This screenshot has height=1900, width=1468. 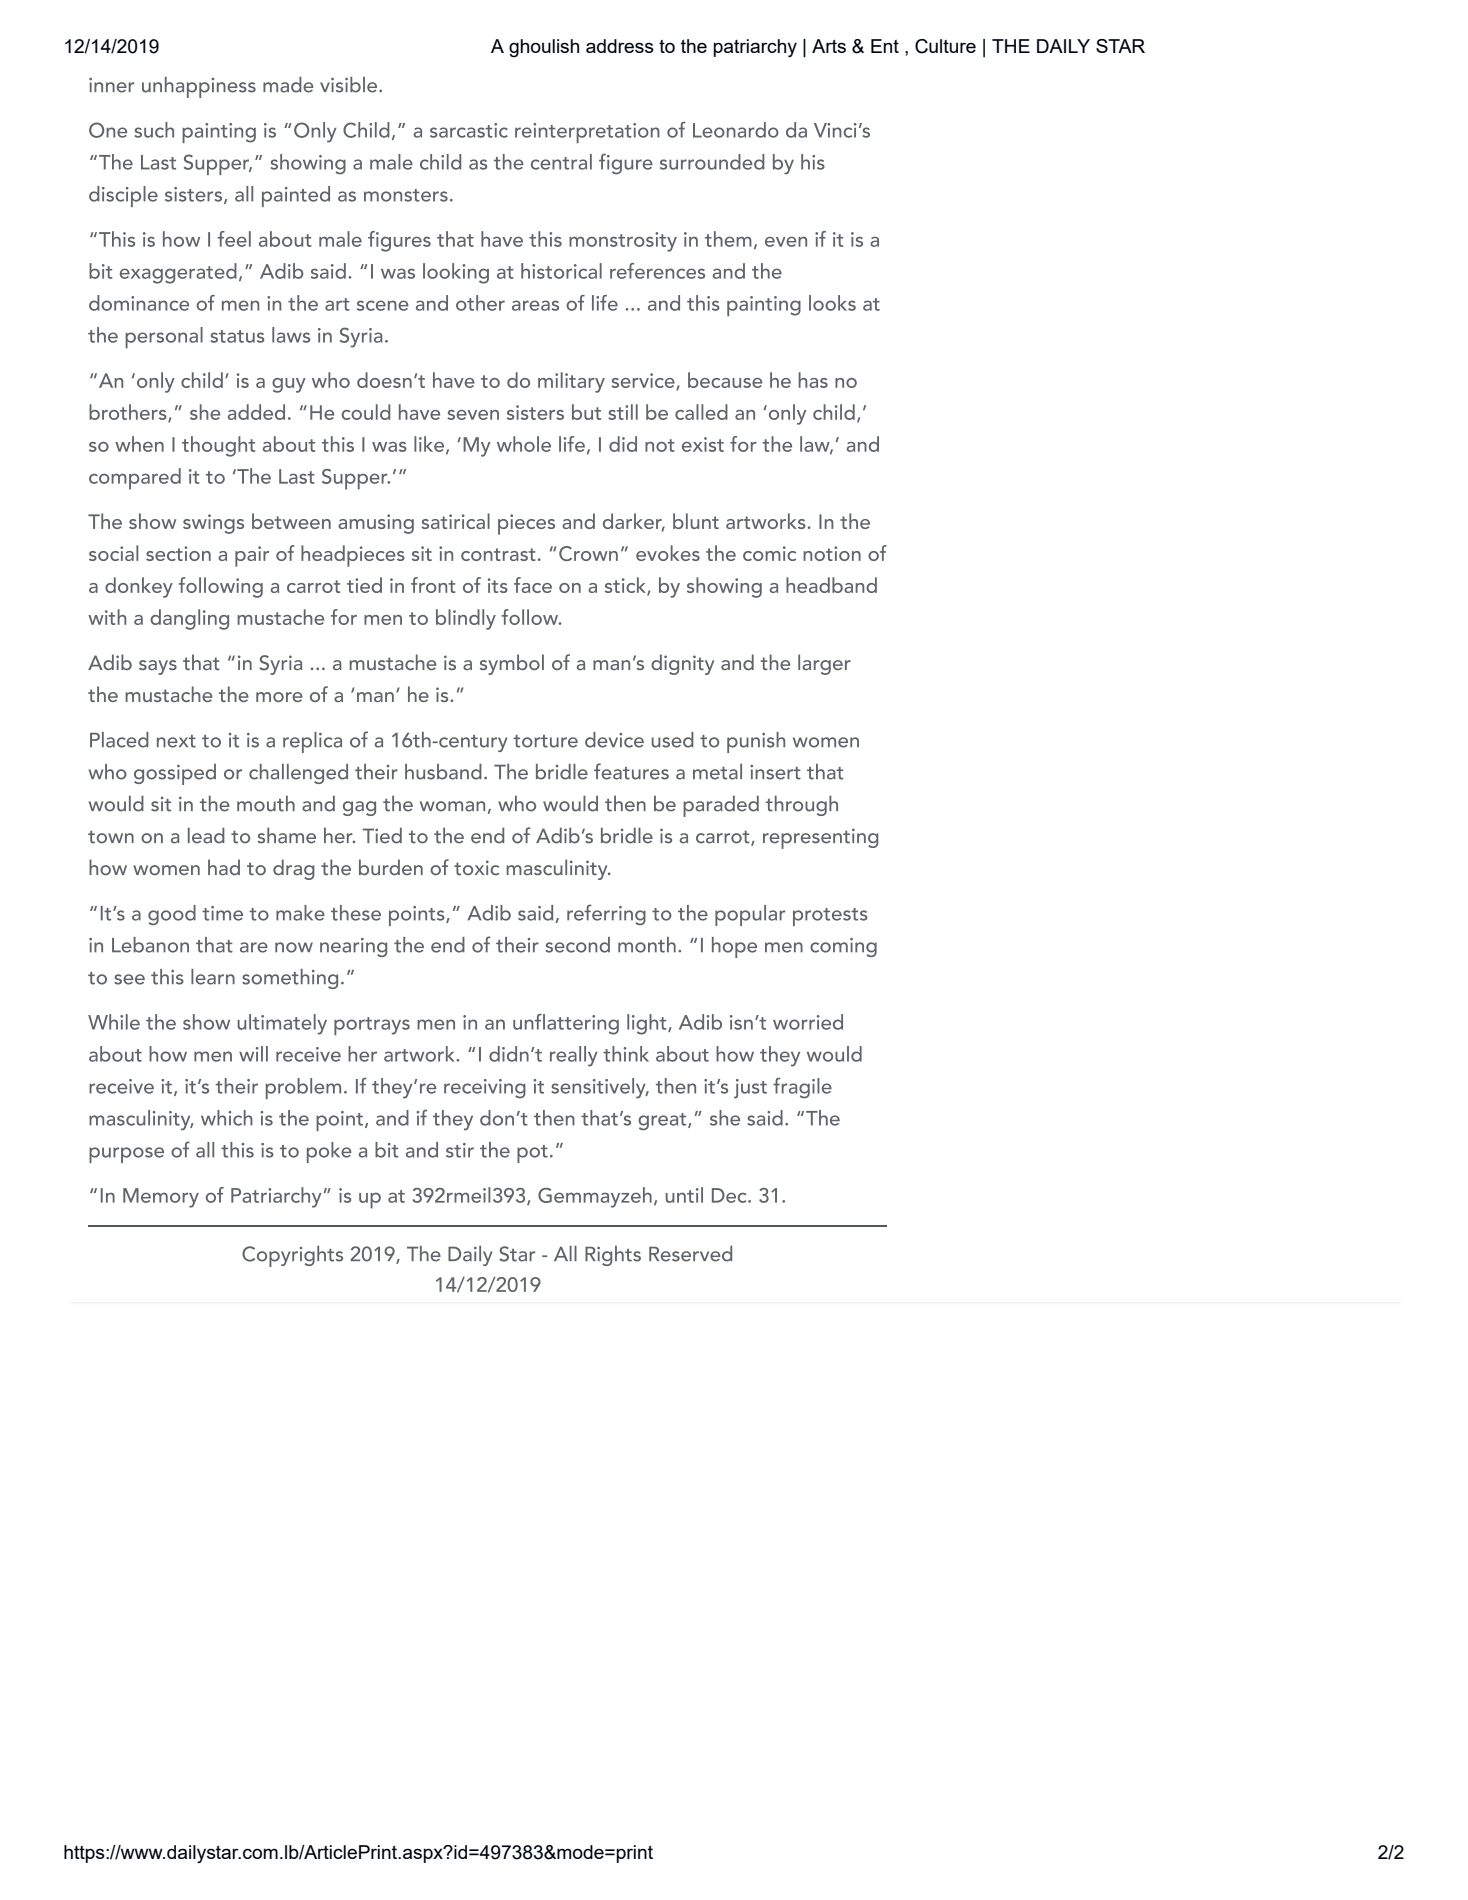 What do you see at coordinates (775, 772) in the screenshot?
I see `insert` at bounding box center [775, 772].
